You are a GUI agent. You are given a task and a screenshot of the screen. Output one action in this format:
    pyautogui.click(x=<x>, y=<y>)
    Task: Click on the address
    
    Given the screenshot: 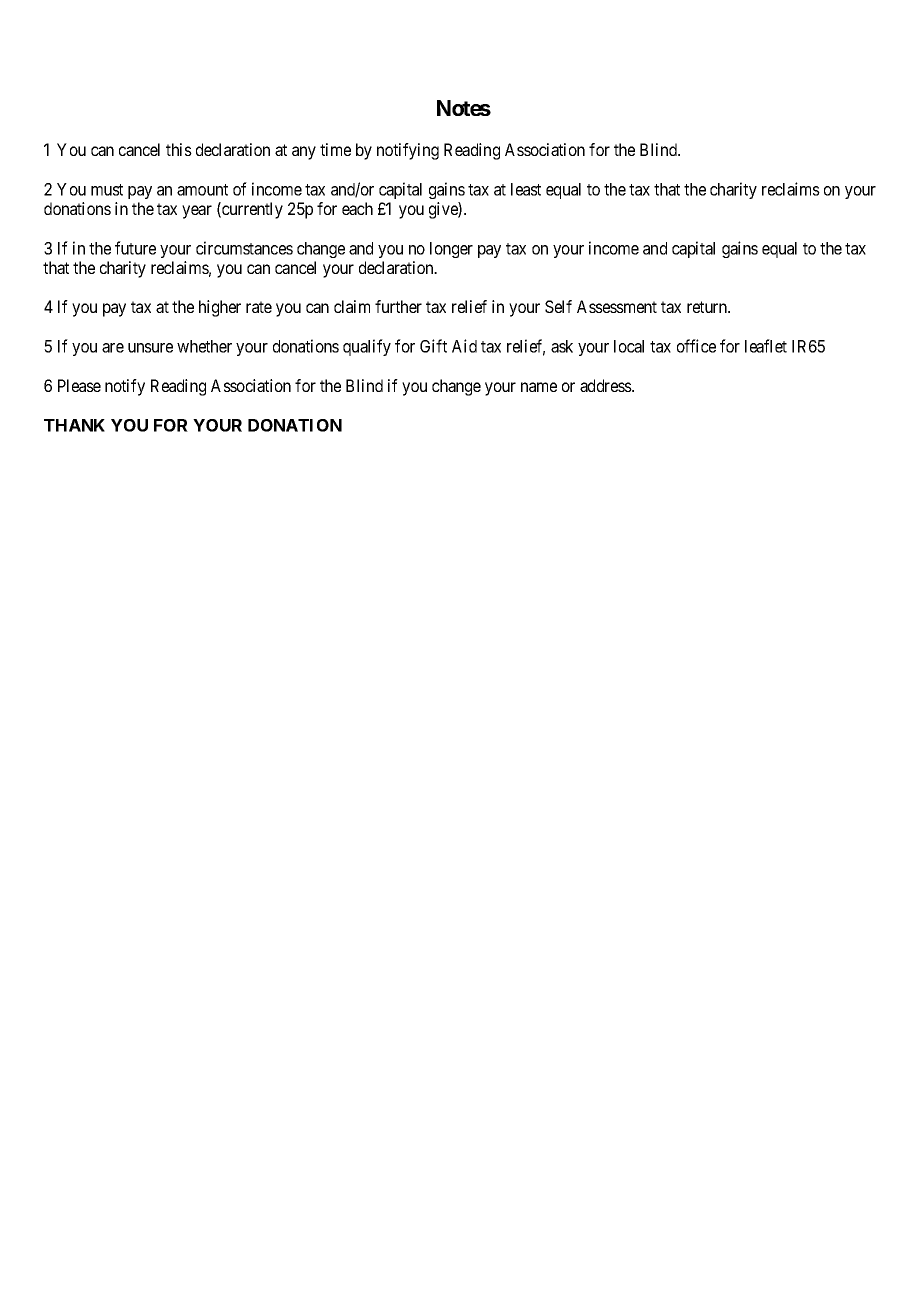 What is the action you would take?
    pyautogui.click(x=606, y=385)
